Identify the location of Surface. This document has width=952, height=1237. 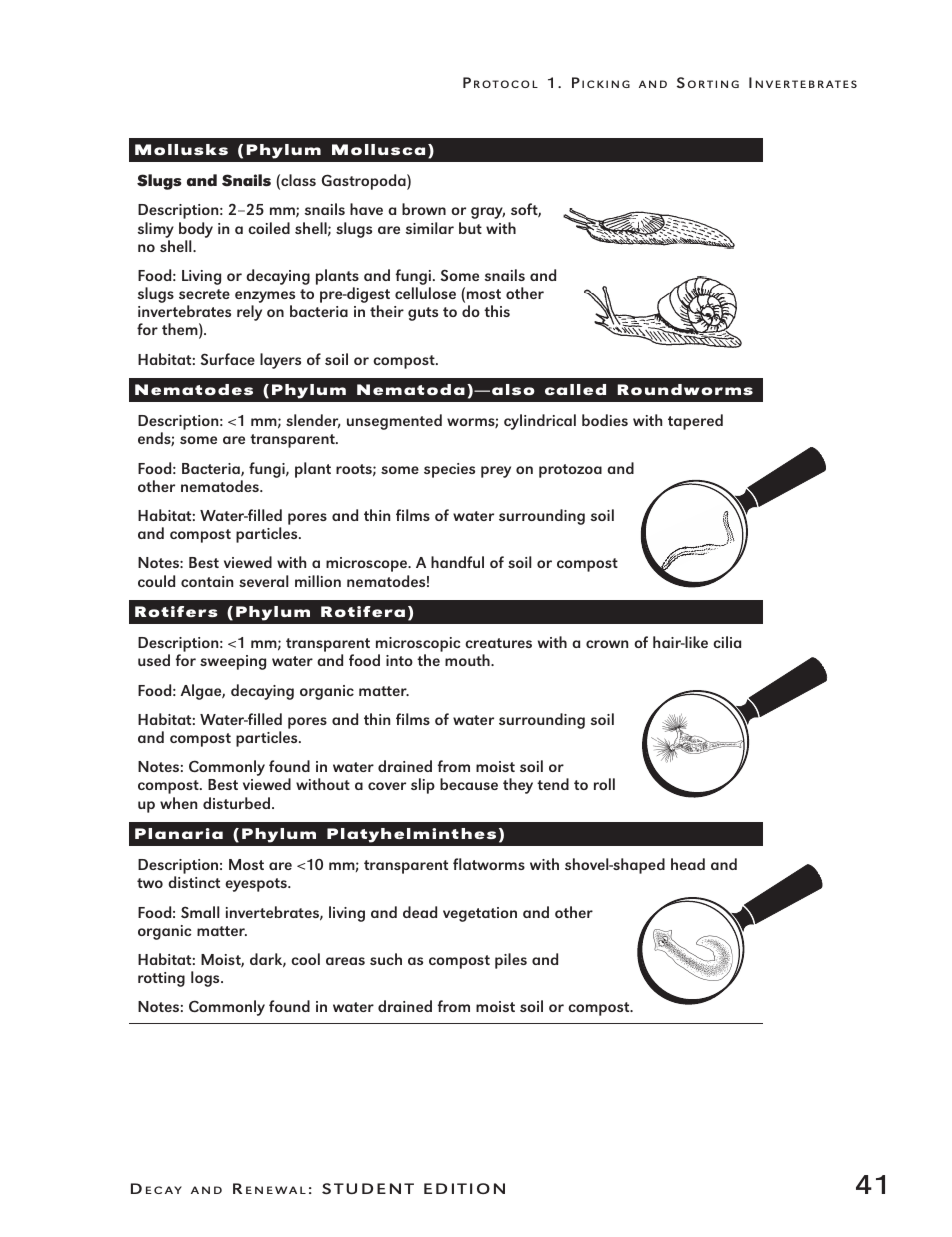
(228, 359).
